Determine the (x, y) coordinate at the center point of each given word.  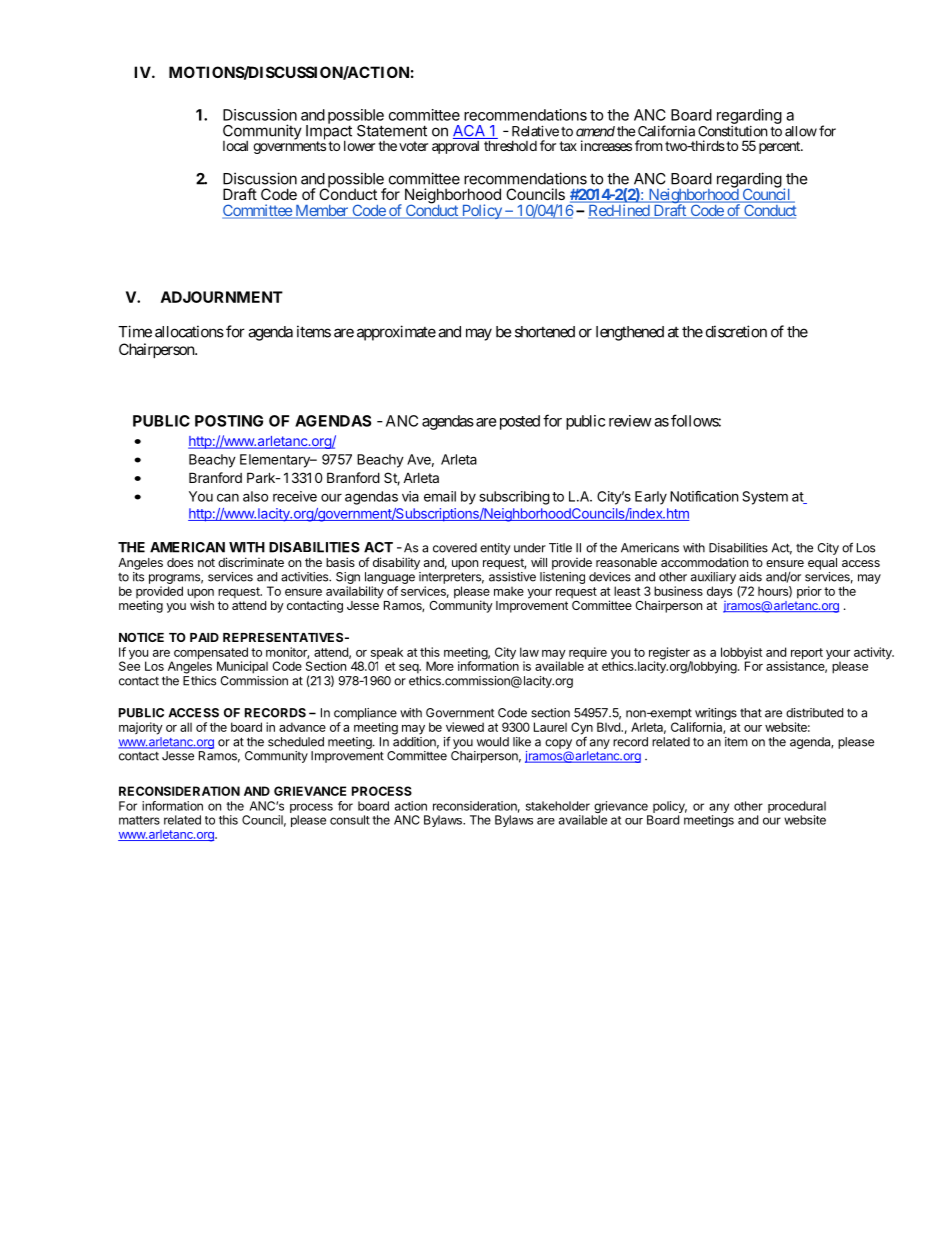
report (807, 654)
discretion (736, 331)
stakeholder (558, 806)
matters (139, 820)
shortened (545, 332)
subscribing (515, 498)
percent (780, 147)
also (255, 496)
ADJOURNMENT (222, 297)
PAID (204, 637)
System (765, 498)
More (440, 666)
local (235, 146)
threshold (510, 145)
